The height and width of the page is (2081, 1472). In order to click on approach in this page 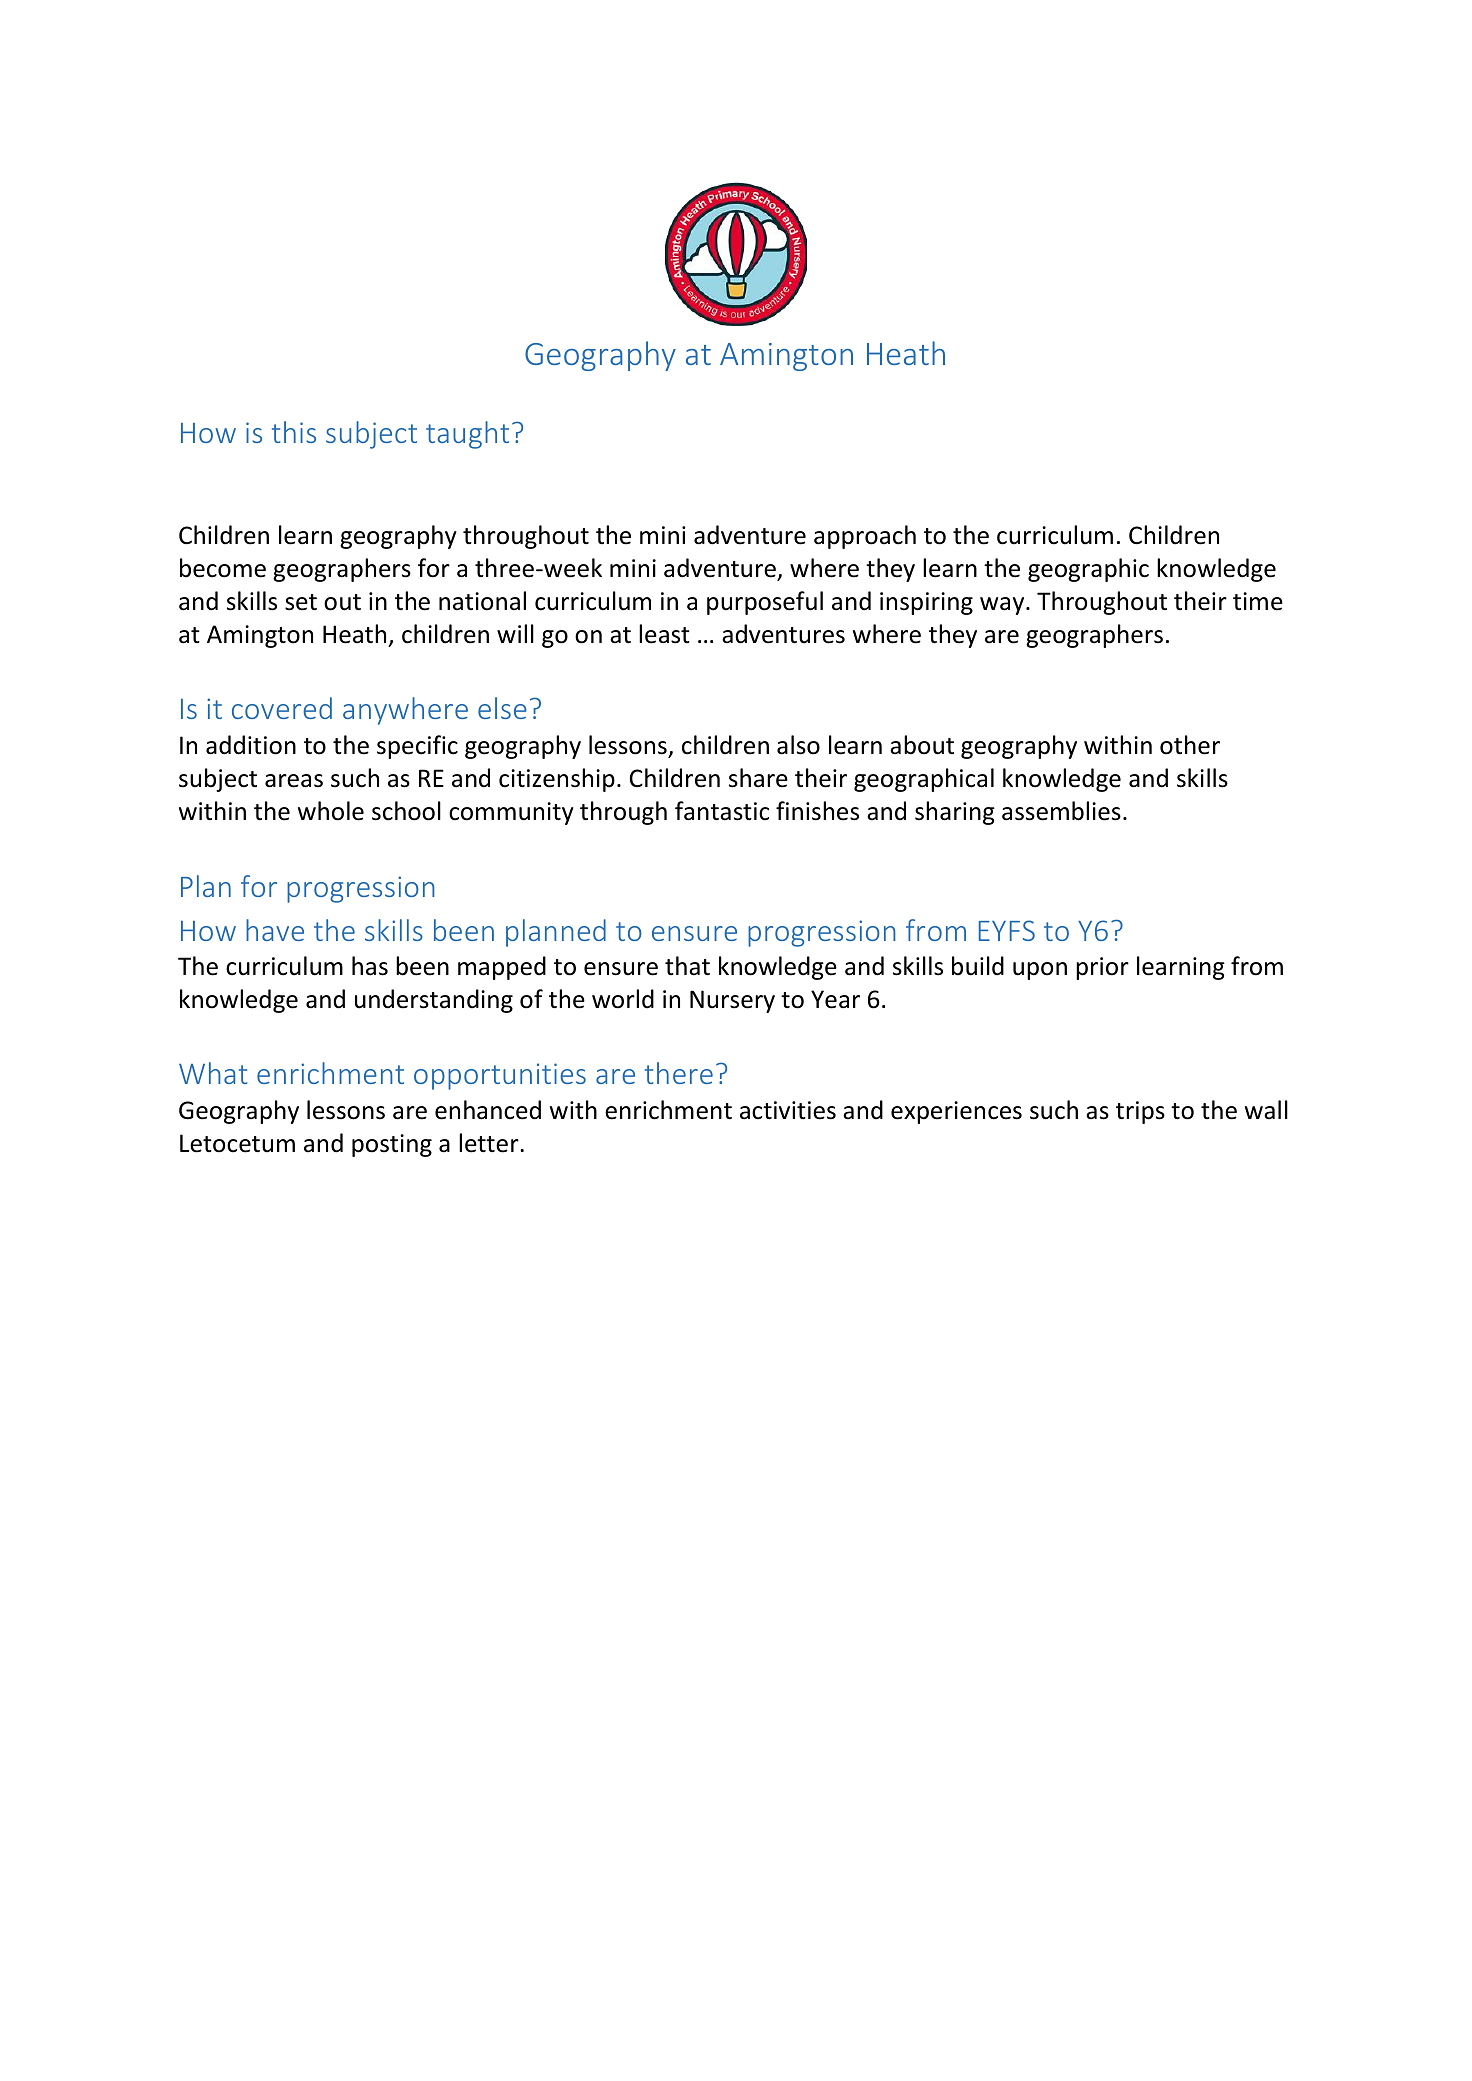, I will do `click(865, 537)`.
